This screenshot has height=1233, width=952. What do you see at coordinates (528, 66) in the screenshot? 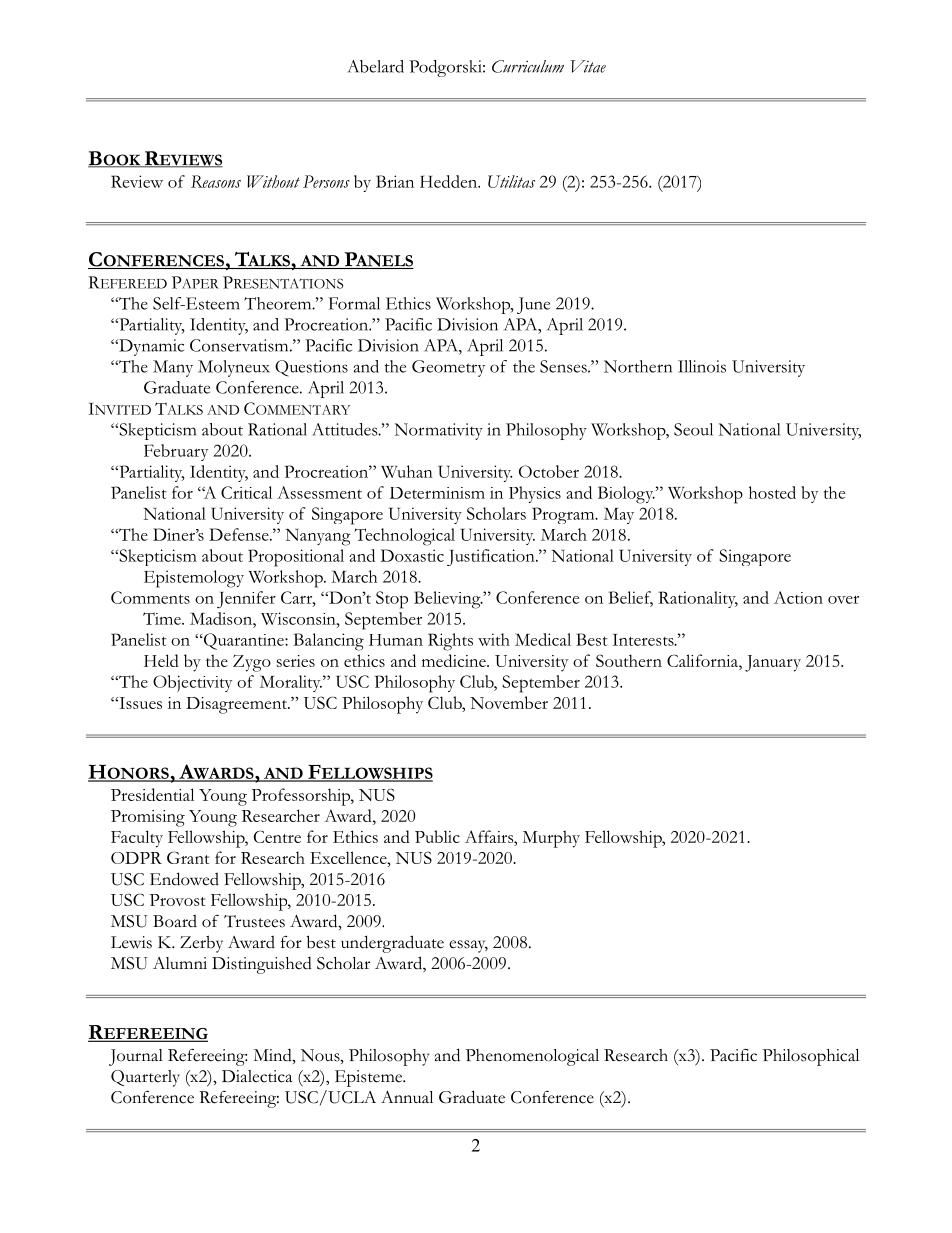
I see `Curriculum` at bounding box center [528, 66].
